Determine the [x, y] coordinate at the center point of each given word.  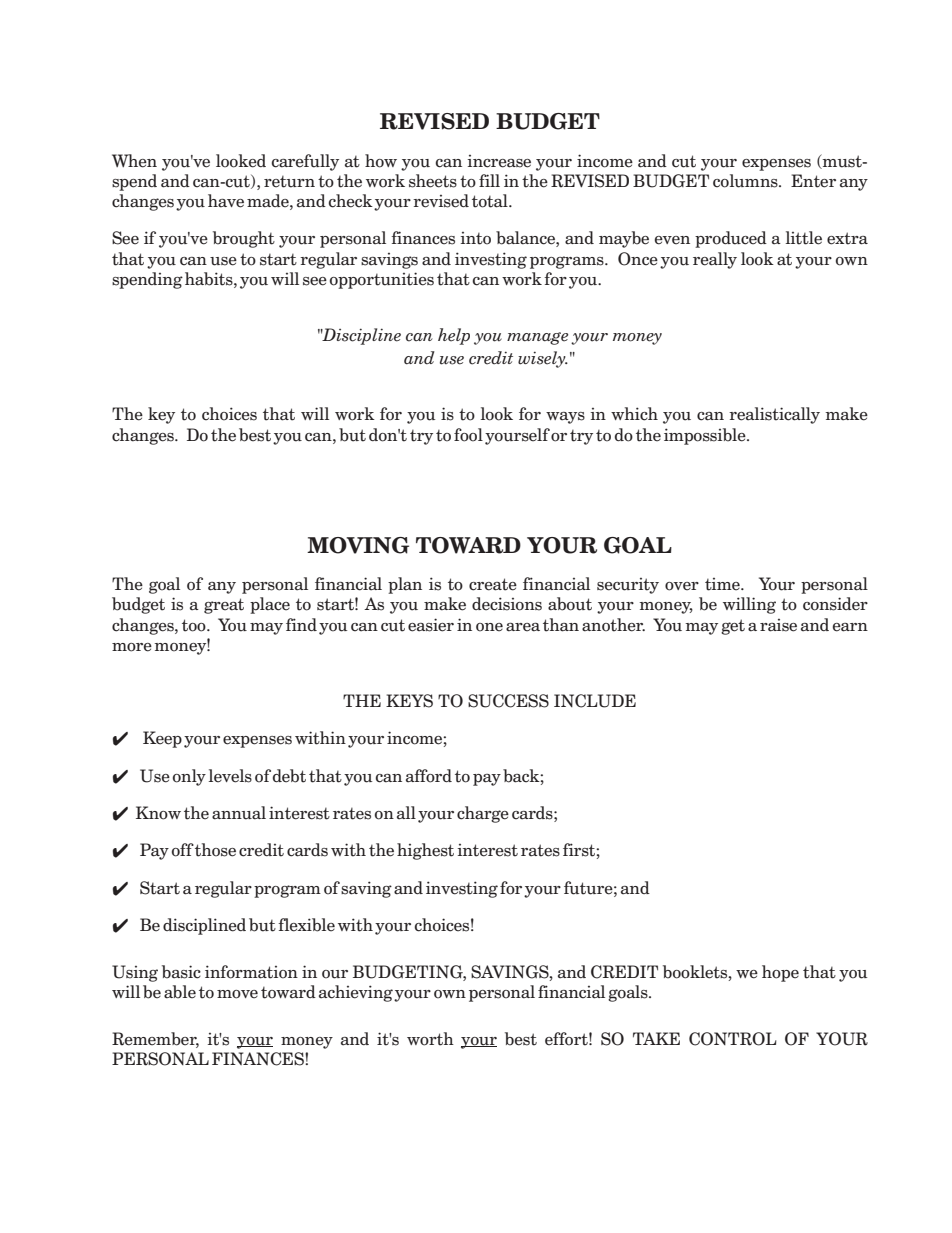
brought [244, 239]
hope [780, 973]
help [454, 336]
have [226, 201]
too [195, 625]
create [493, 584]
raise [778, 625]
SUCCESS [508, 701]
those [215, 850]
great [224, 606]
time [723, 584]
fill [489, 180]
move [237, 994]
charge [483, 814]
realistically [774, 415]
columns [746, 181]
